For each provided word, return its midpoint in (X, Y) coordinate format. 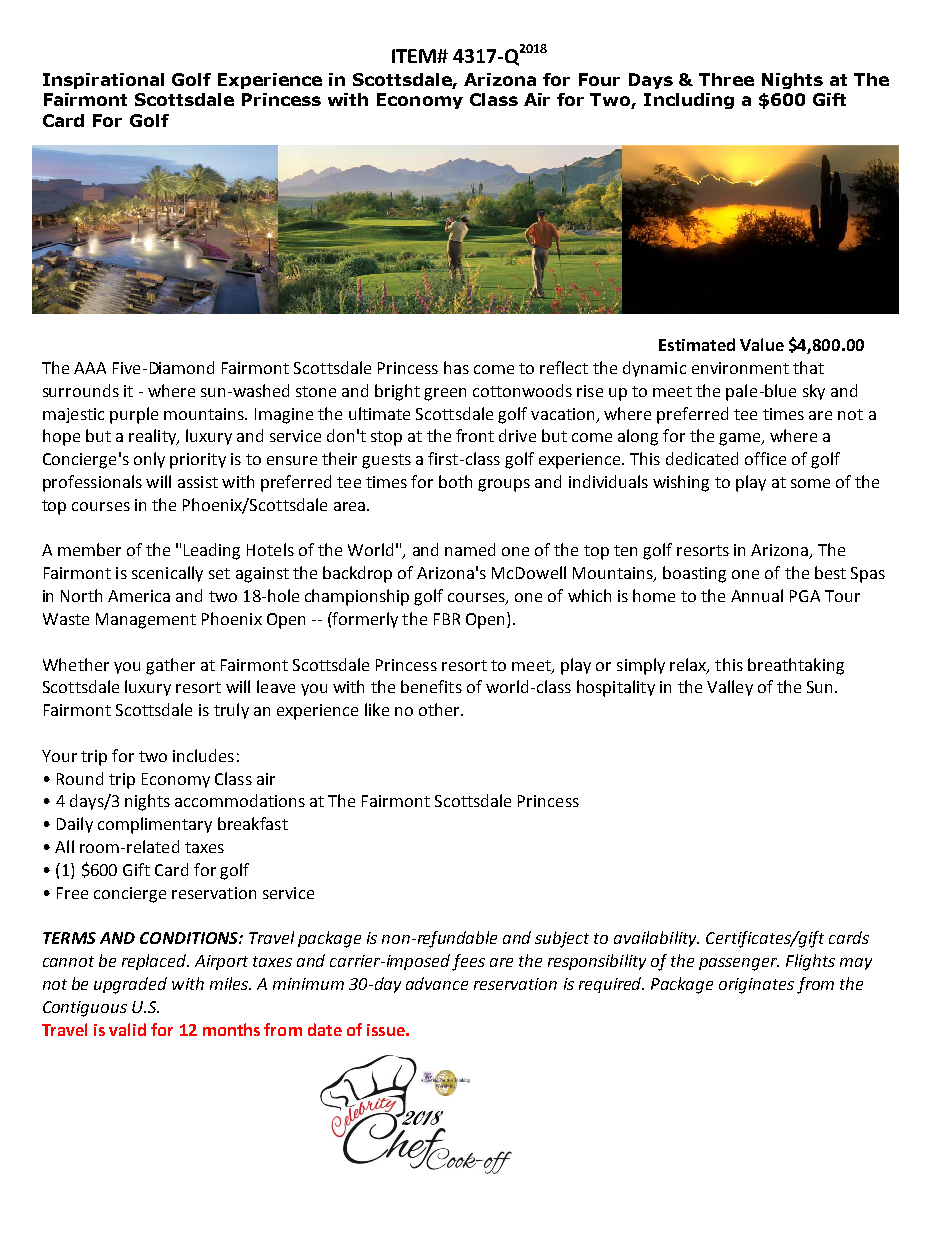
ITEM (415, 56)
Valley (730, 688)
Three (726, 79)
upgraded (130, 985)
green (445, 394)
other (440, 709)
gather (170, 666)
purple (134, 415)
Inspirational (103, 81)
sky (814, 392)
